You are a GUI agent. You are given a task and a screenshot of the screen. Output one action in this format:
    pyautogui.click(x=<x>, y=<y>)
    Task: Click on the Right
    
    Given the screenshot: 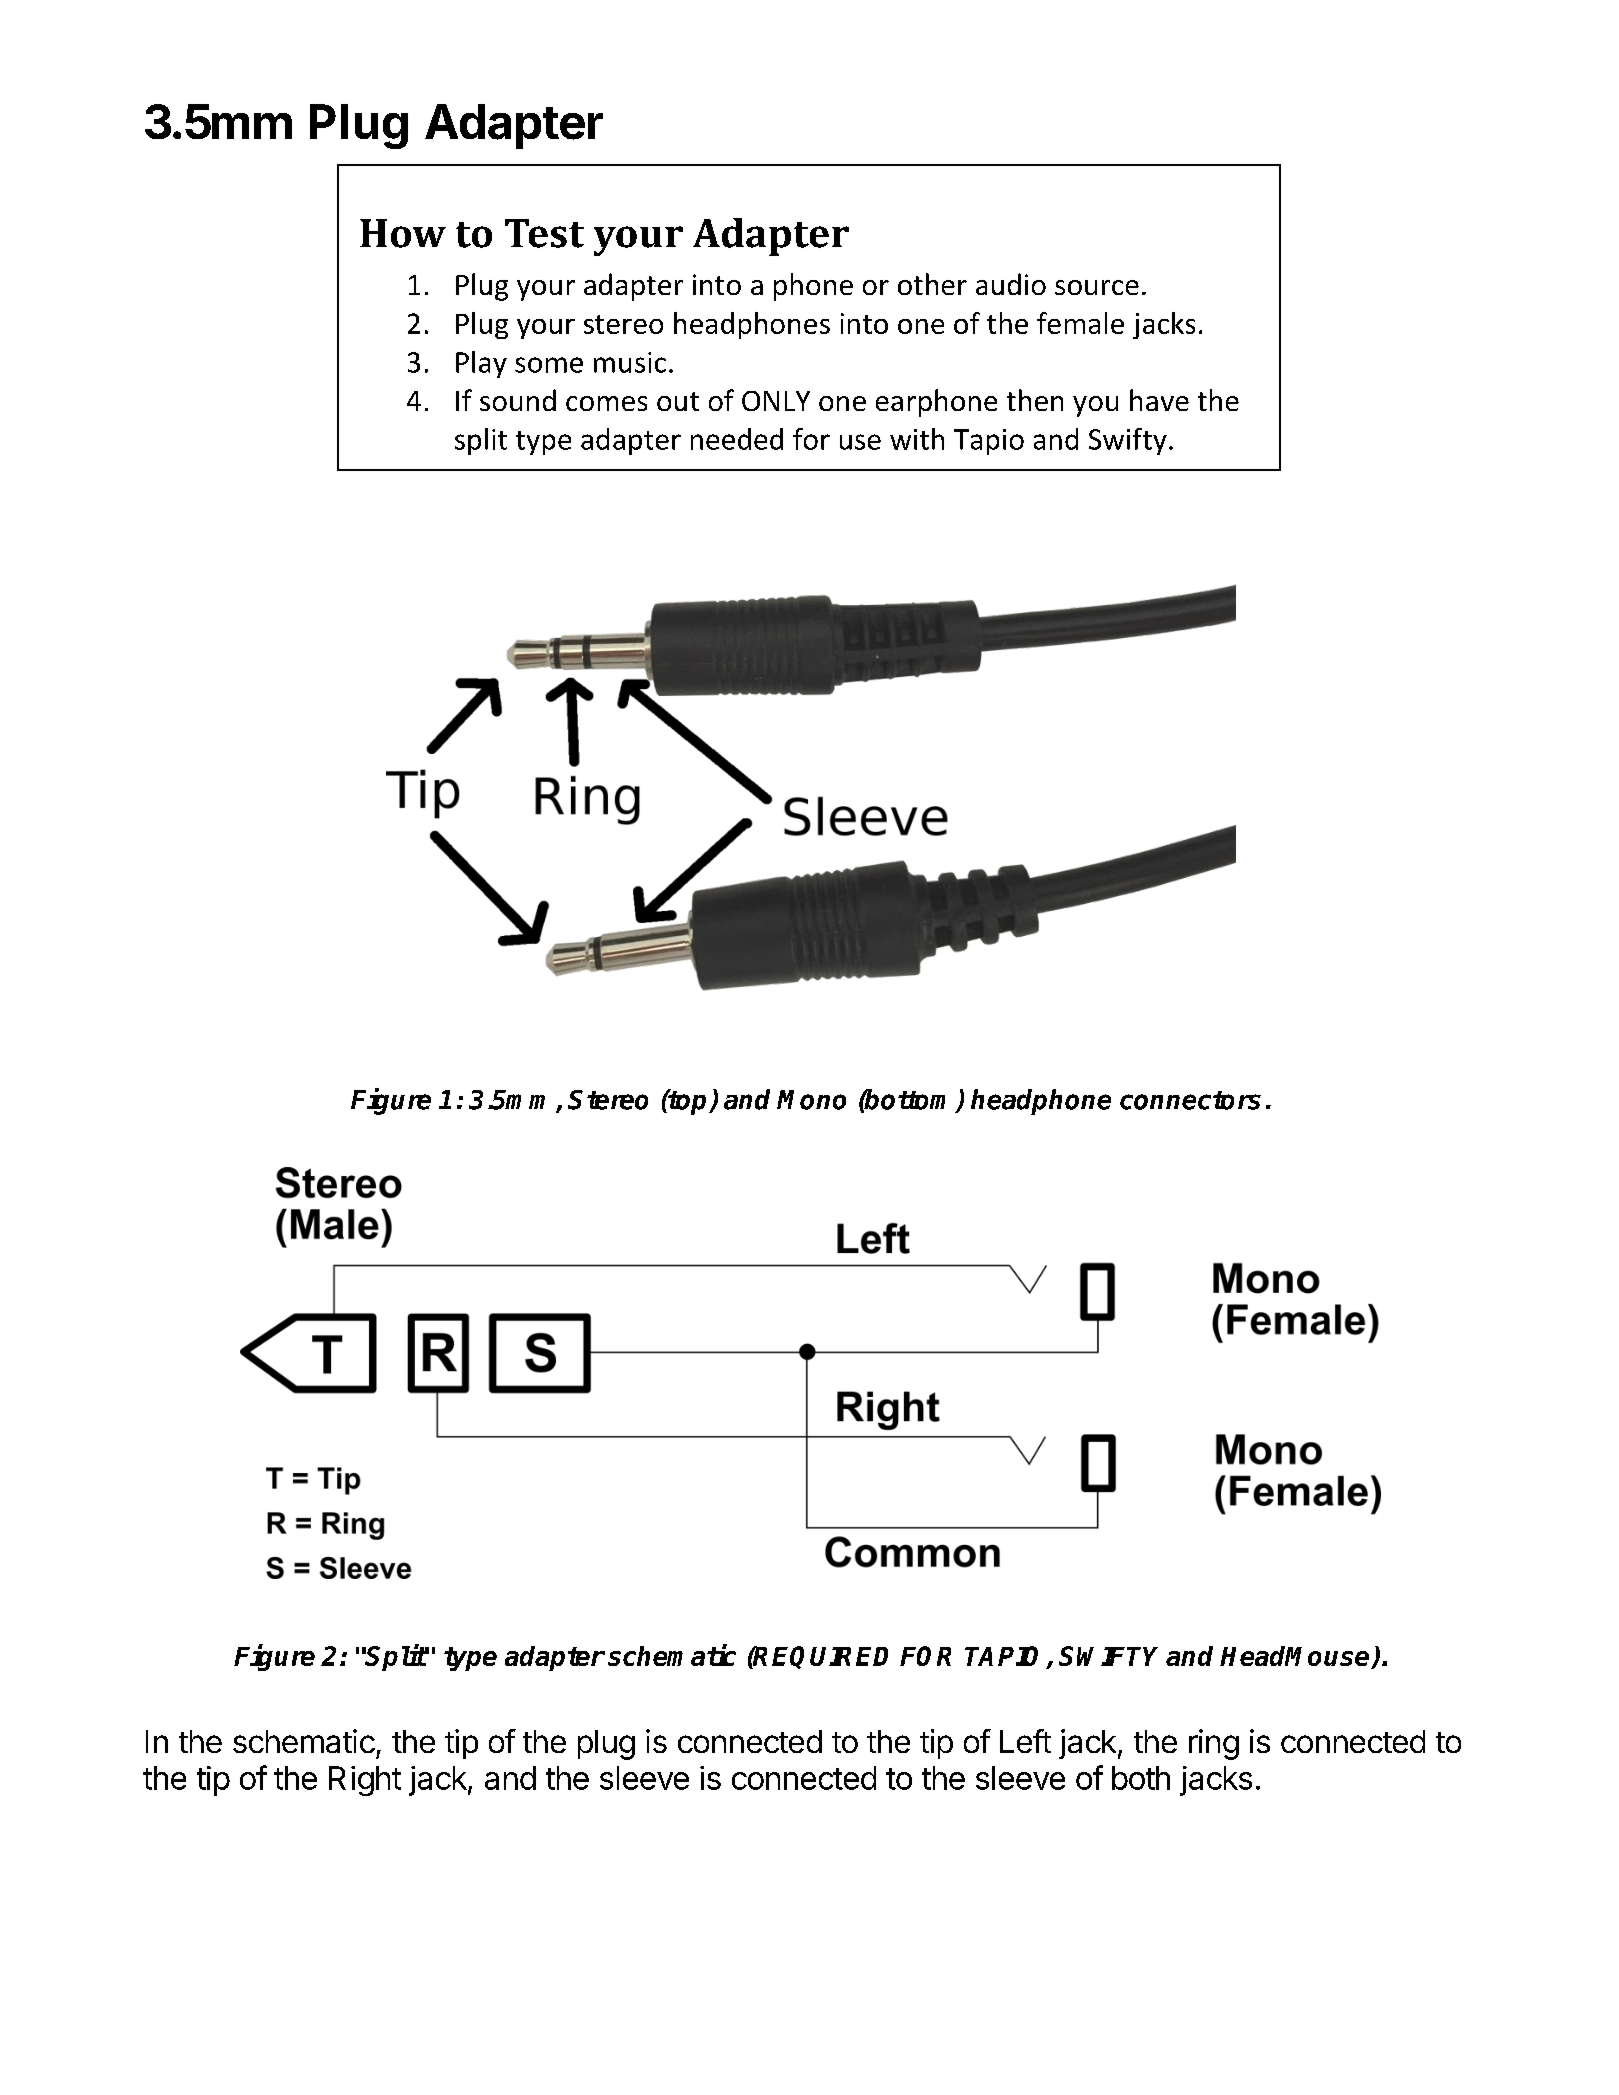 What is the action you would take?
    pyautogui.click(x=365, y=1781)
